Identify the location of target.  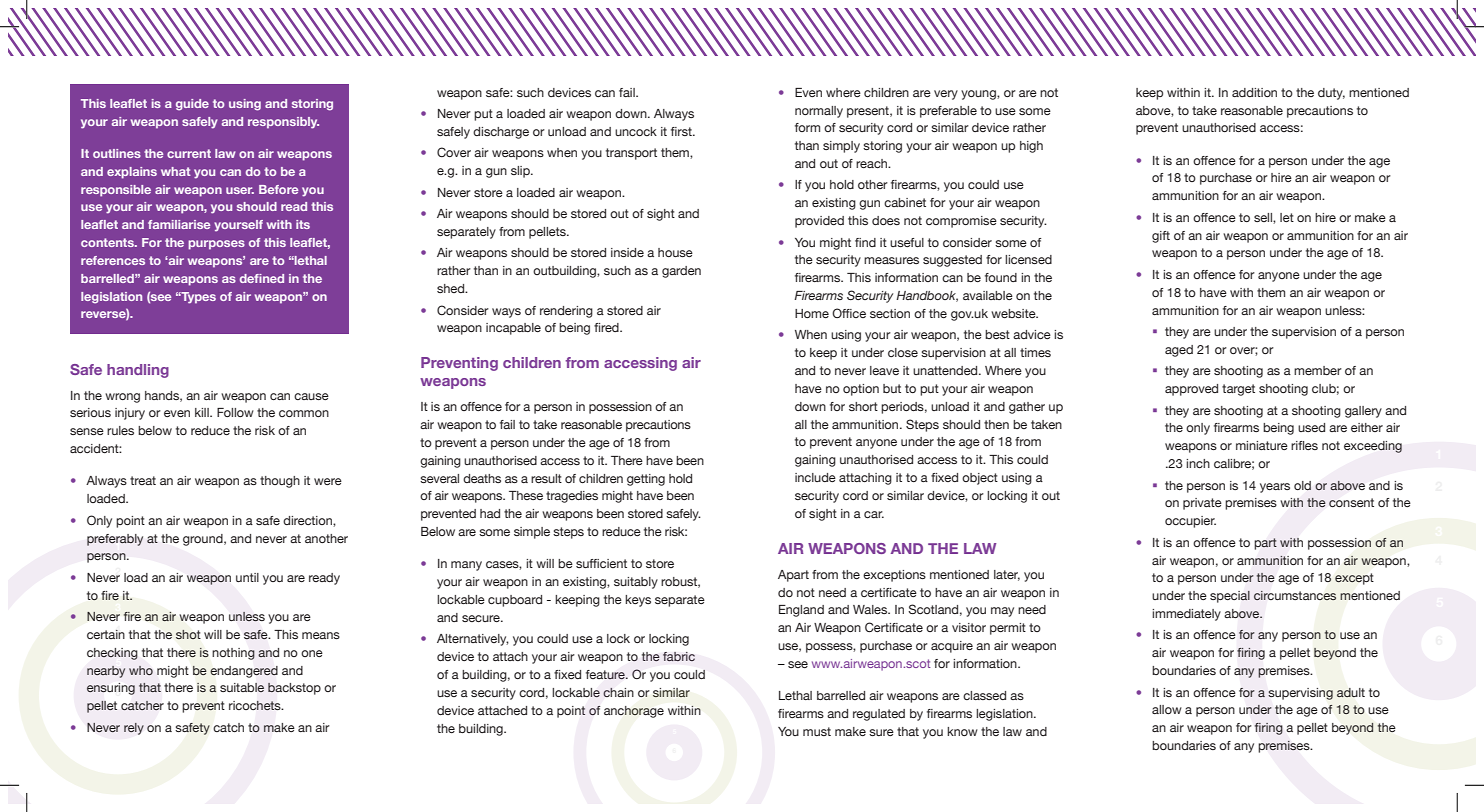
(1238, 390).
